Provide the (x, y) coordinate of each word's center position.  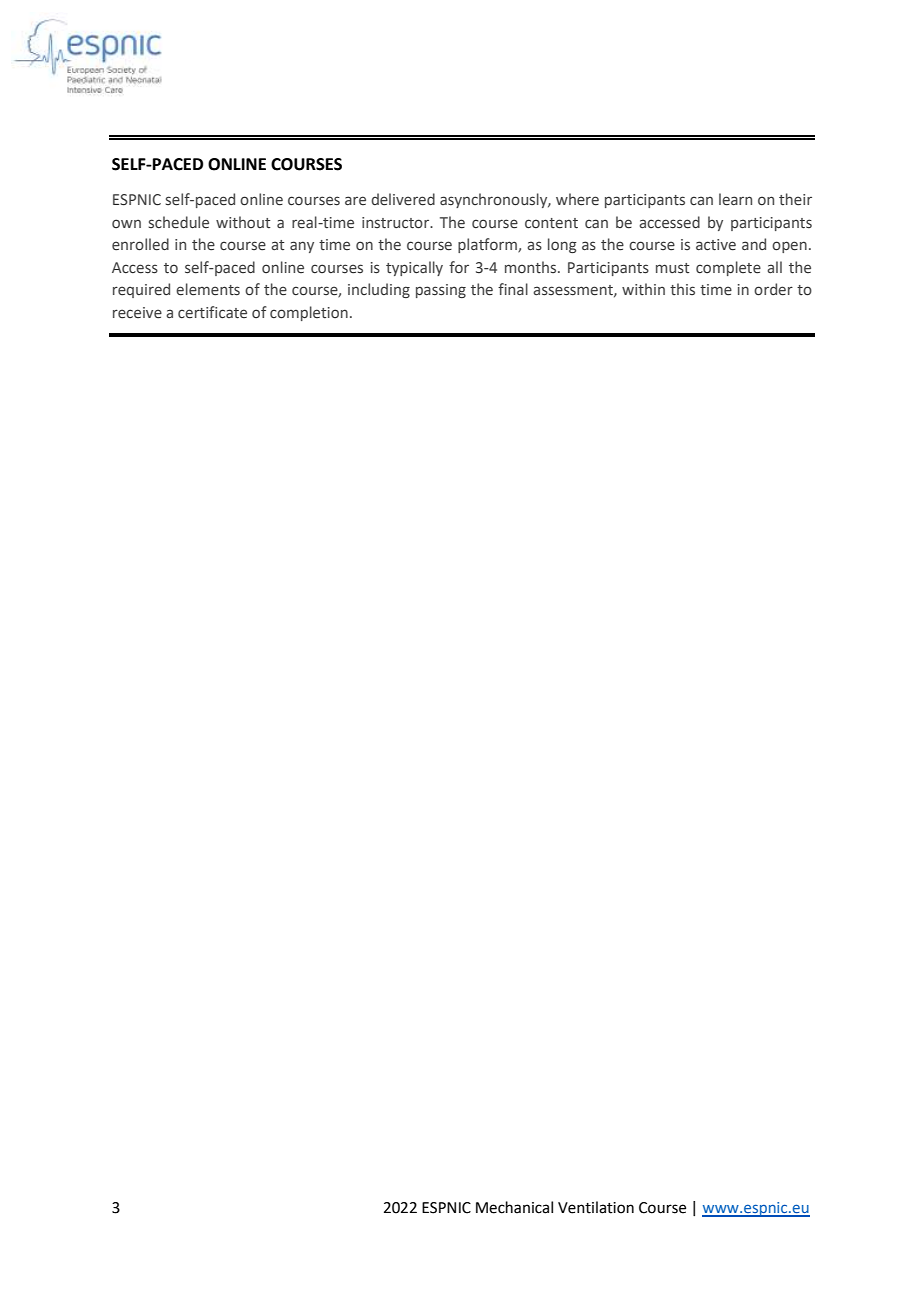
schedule (179, 222)
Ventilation (596, 1207)
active (716, 245)
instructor (397, 223)
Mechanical (514, 1207)
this (682, 289)
